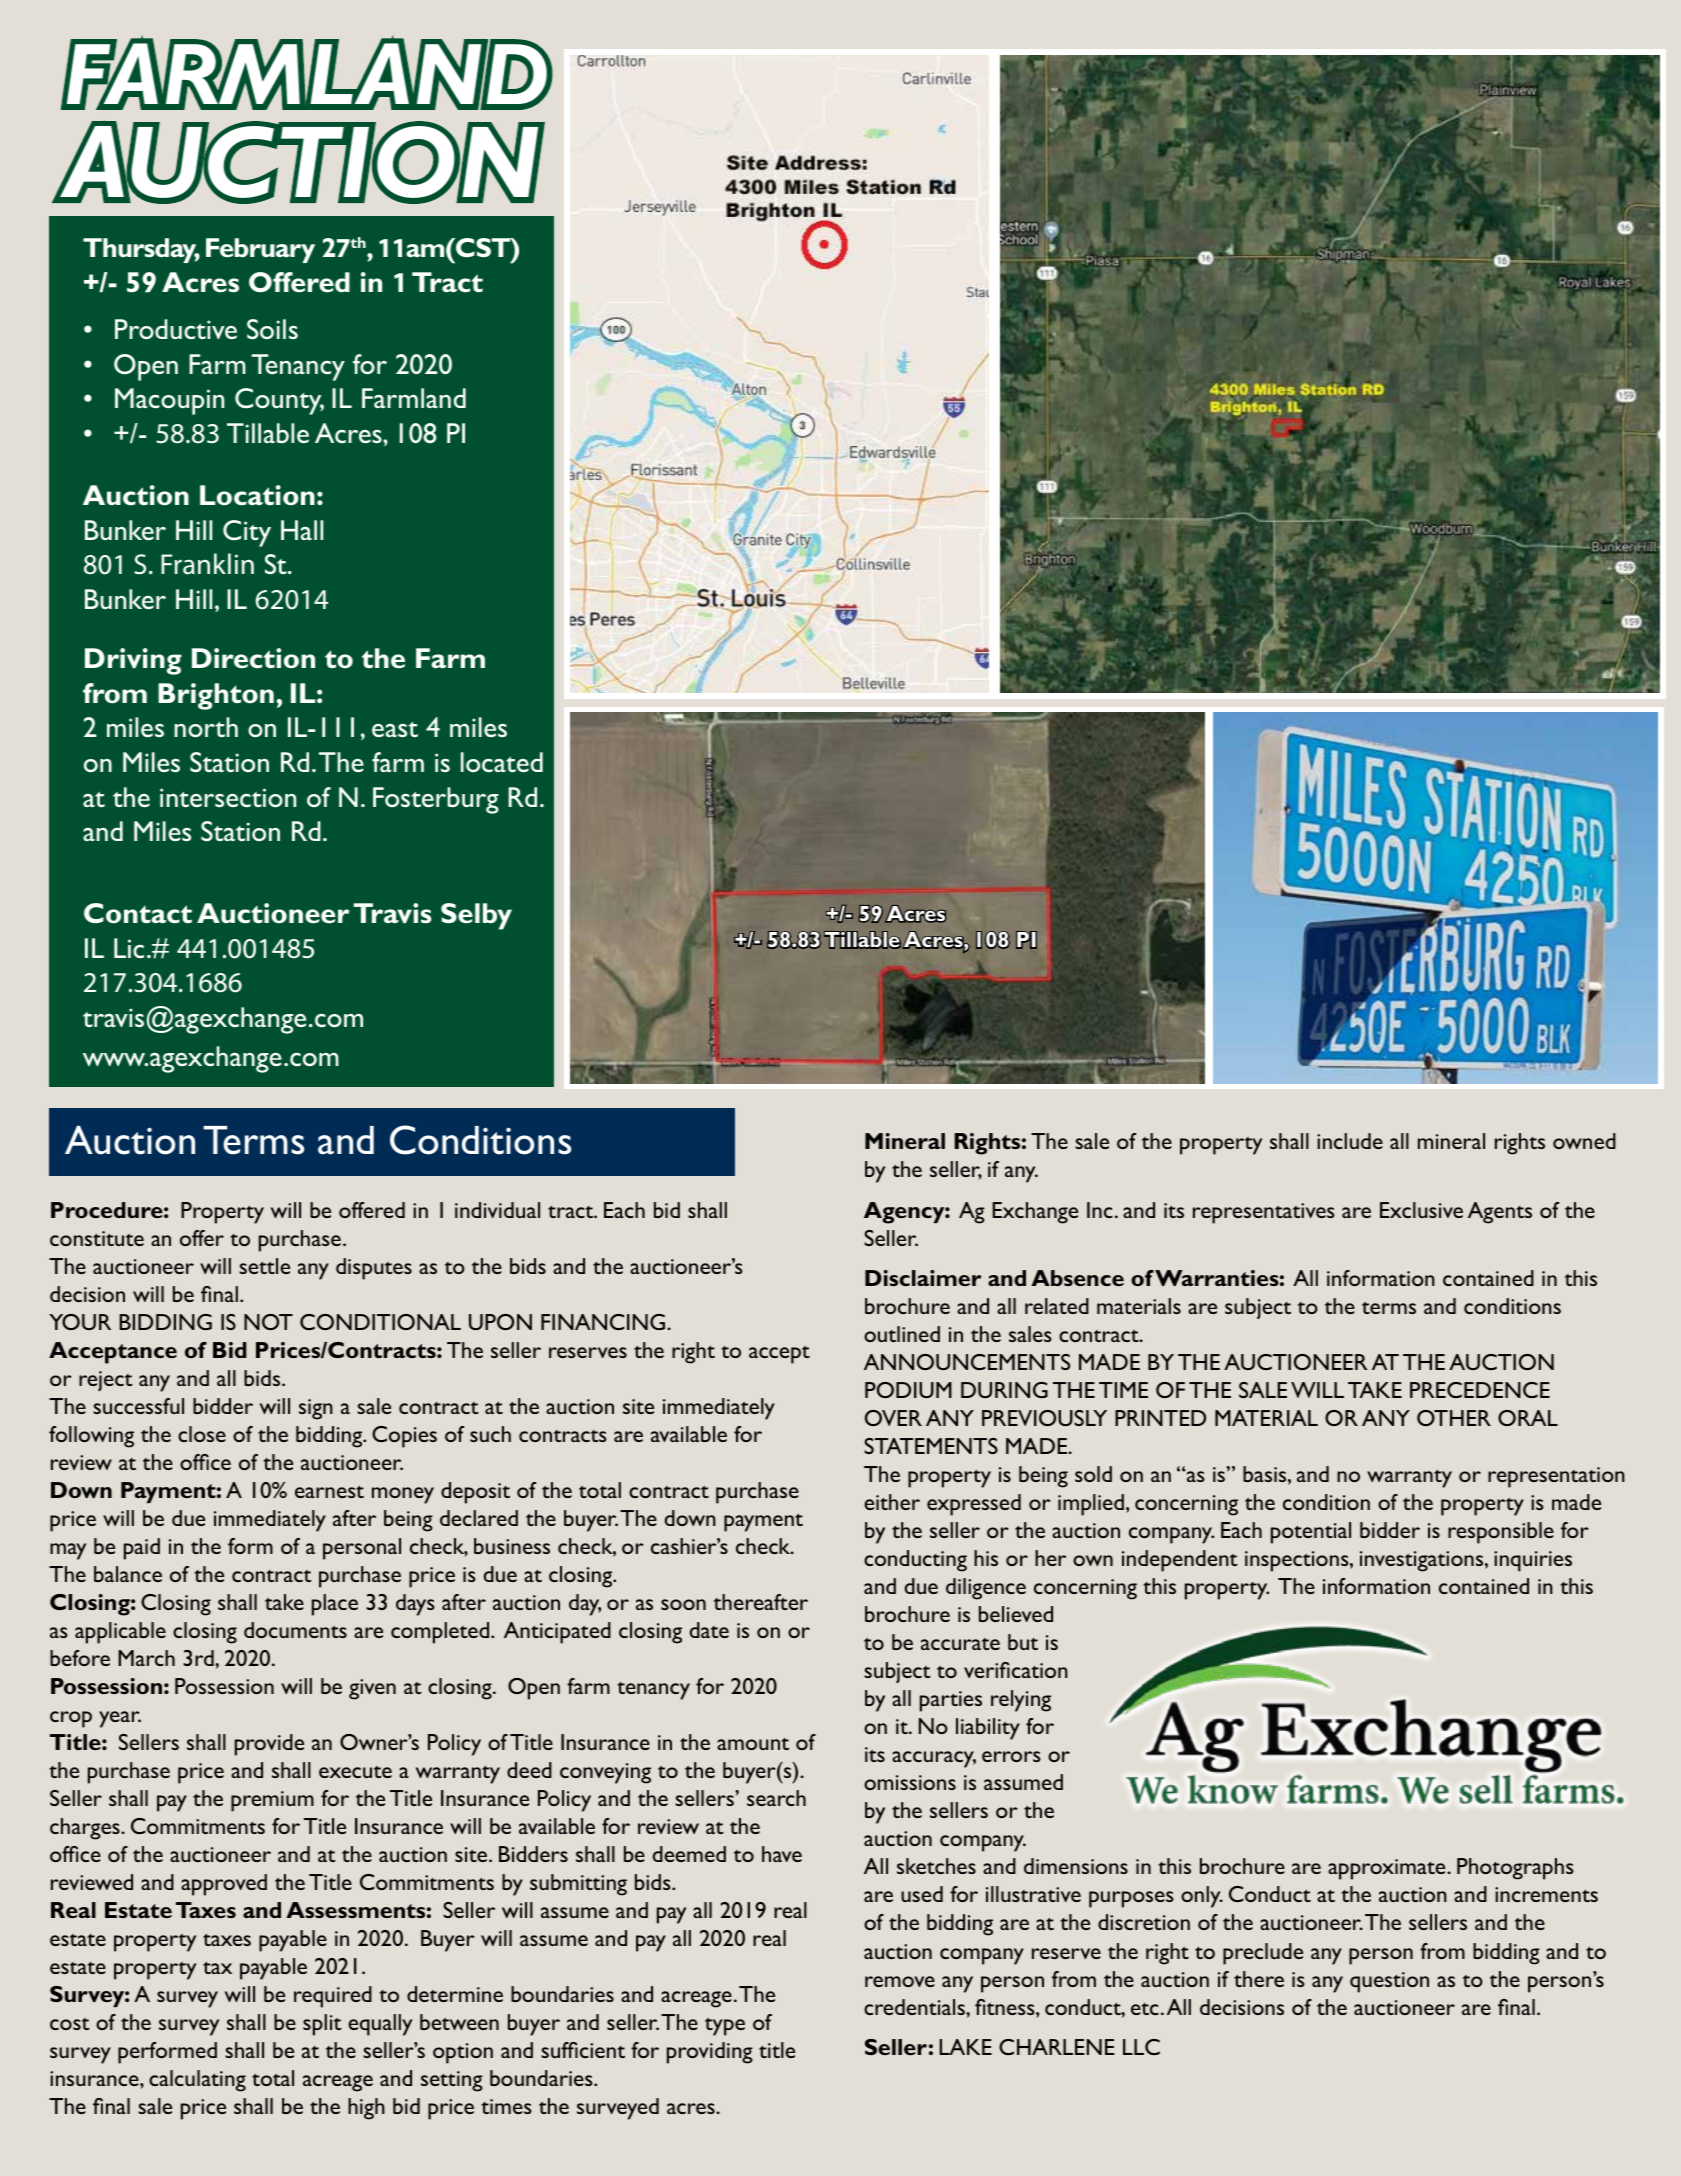 Image resolution: width=1681 pixels, height=2176 pixels. What do you see at coordinates (725, 2026) in the document?
I see `type` at bounding box center [725, 2026].
